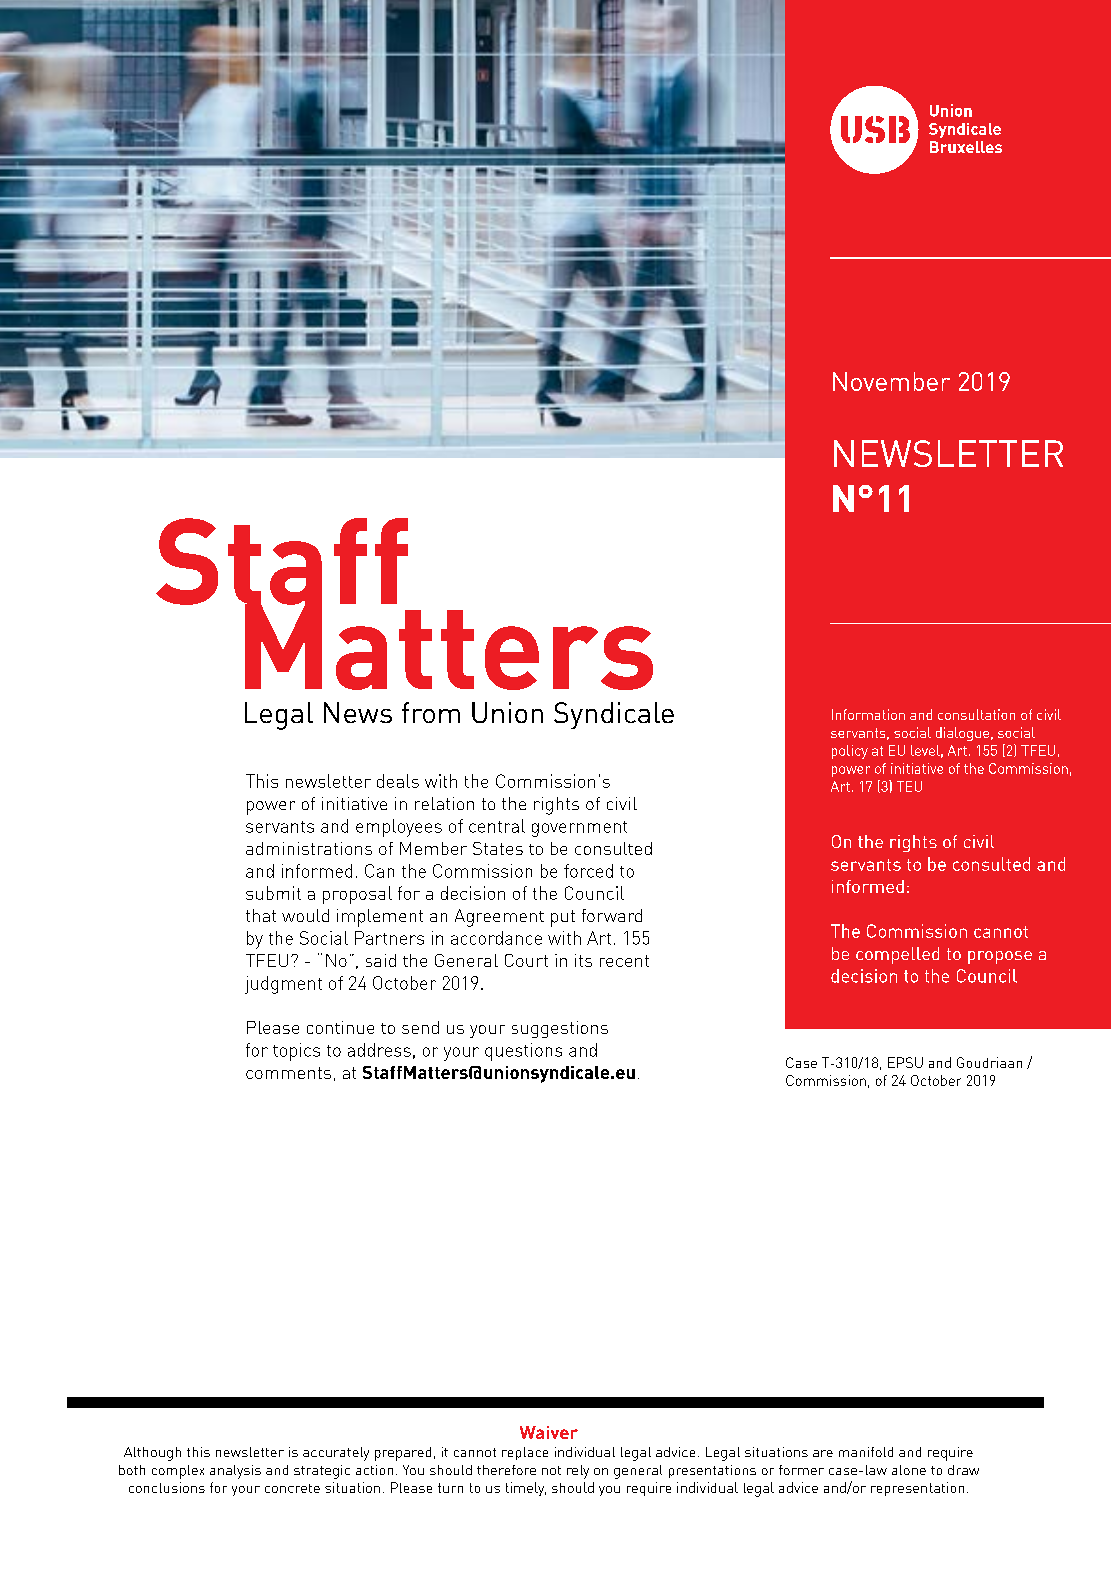  I want to click on rely, so click(578, 1472).
